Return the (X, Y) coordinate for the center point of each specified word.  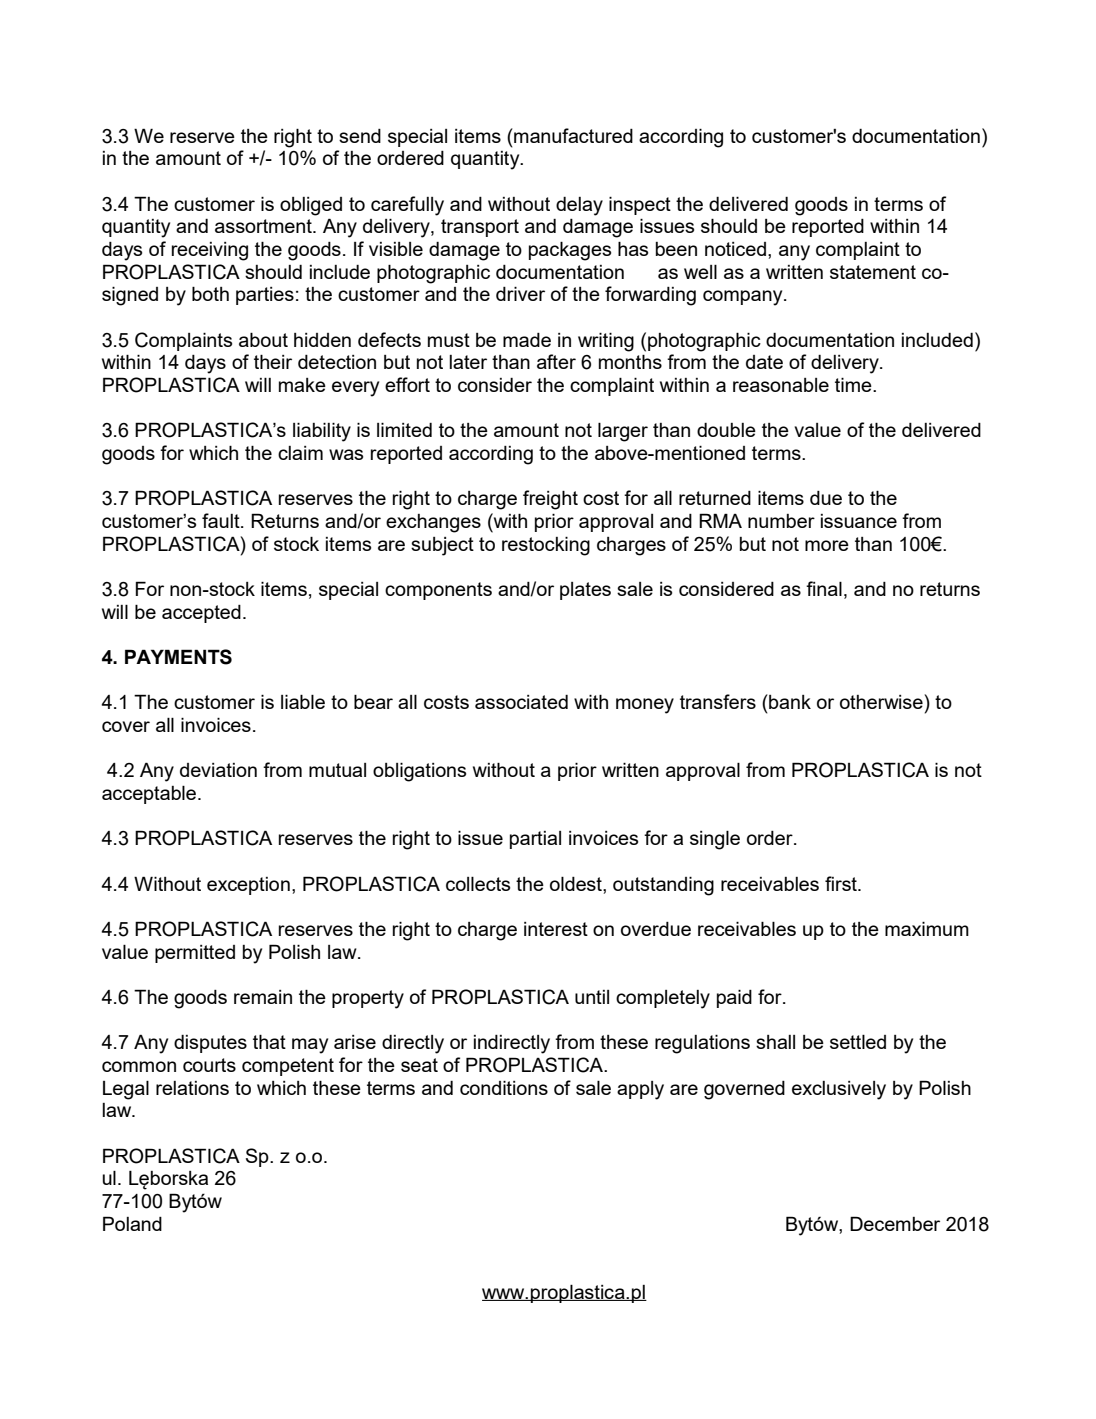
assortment (264, 226)
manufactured (572, 135)
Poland (132, 1223)
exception (248, 886)
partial (535, 840)
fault (222, 520)
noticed (735, 249)
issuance (859, 521)
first (842, 883)
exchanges (433, 523)
